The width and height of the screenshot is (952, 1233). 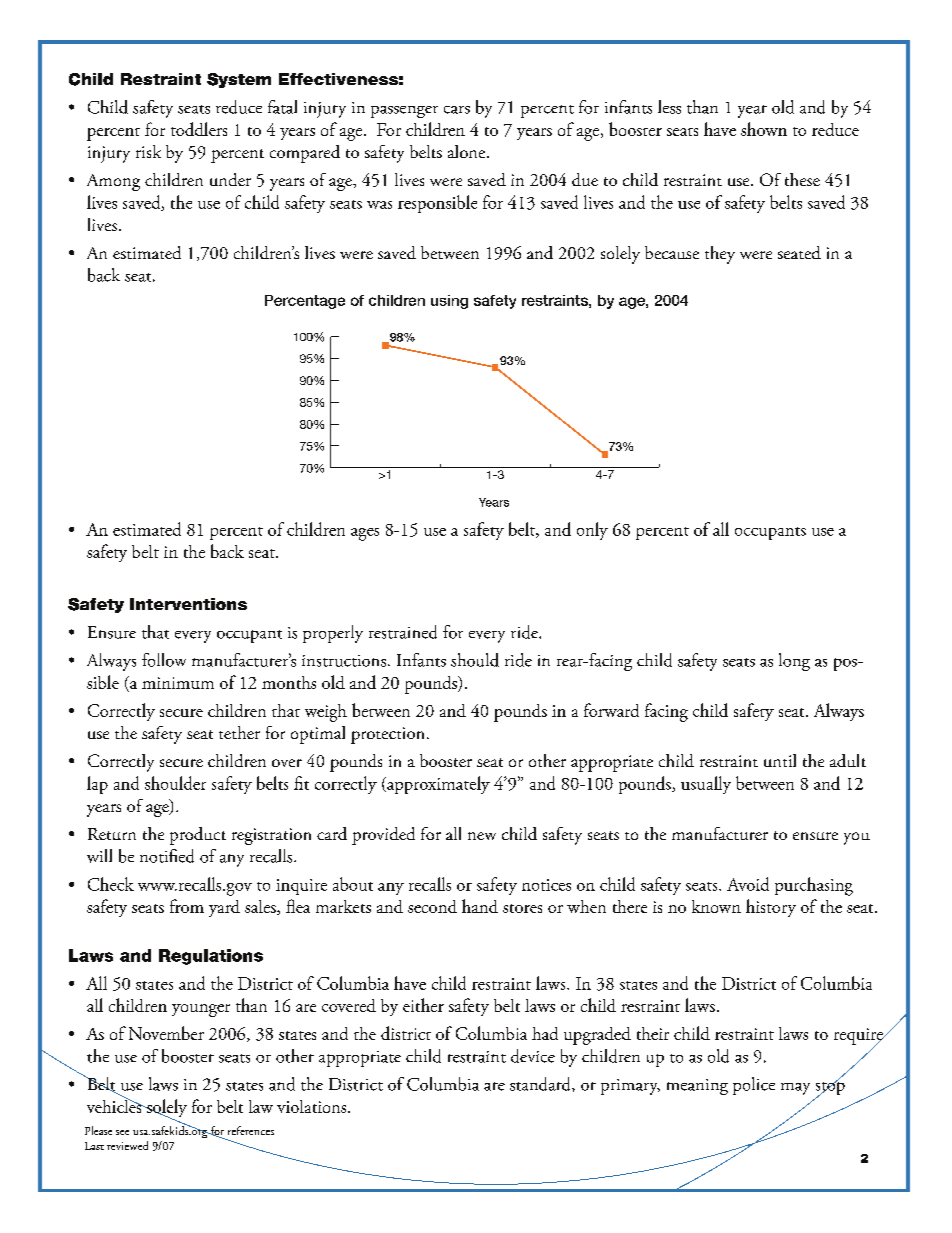 I want to click on cars, so click(x=457, y=110).
